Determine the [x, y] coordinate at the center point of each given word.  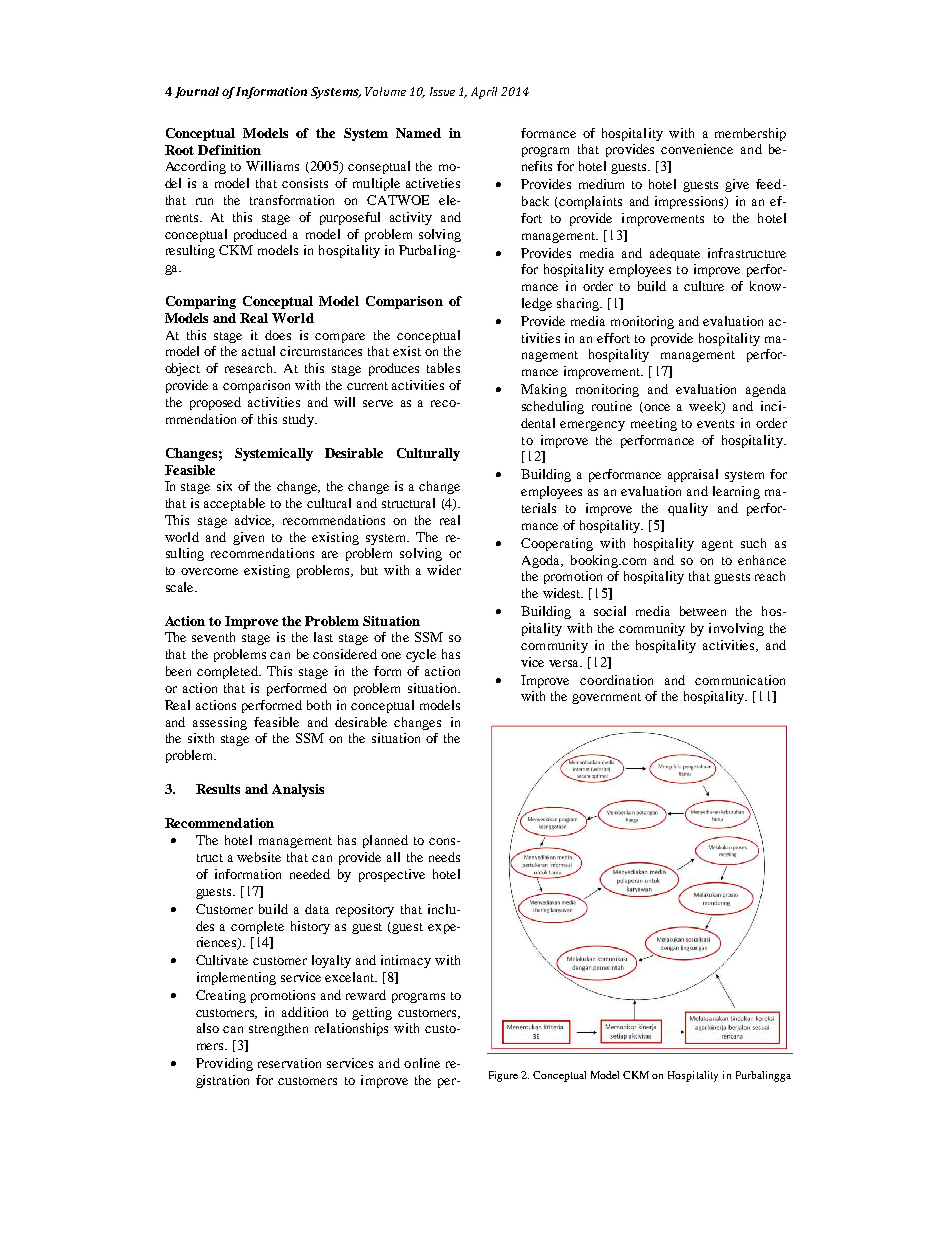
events [715, 424]
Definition [229, 150]
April [484, 93]
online [422, 1063]
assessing [220, 723]
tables [443, 368]
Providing [224, 1064]
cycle [421, 655]
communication [740, 680]
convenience [697, 149]
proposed [215, 403]
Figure [503, 1076]
